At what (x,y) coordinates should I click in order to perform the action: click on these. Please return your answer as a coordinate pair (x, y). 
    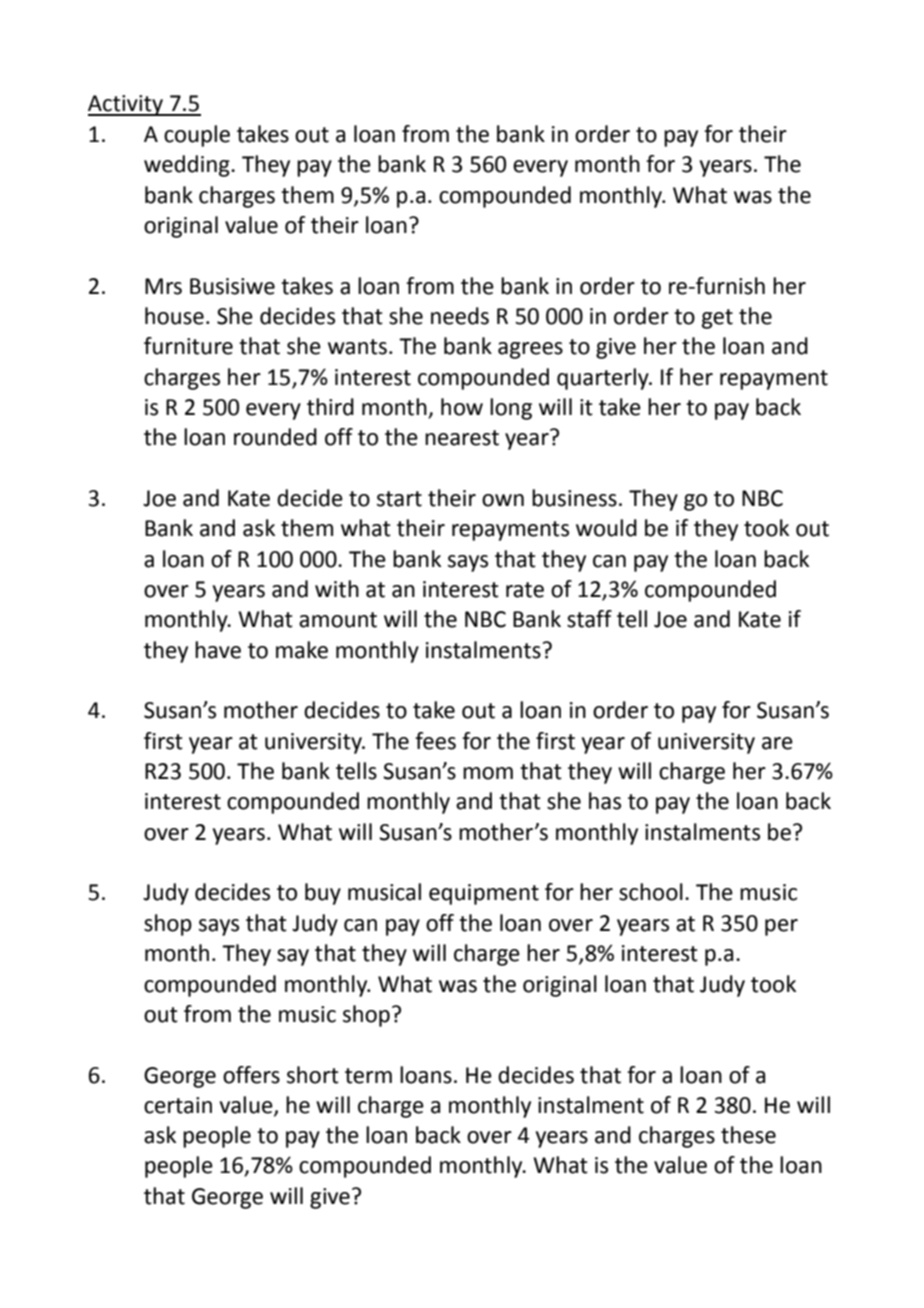
    Looking at the image, I should click on (748, 1135).
